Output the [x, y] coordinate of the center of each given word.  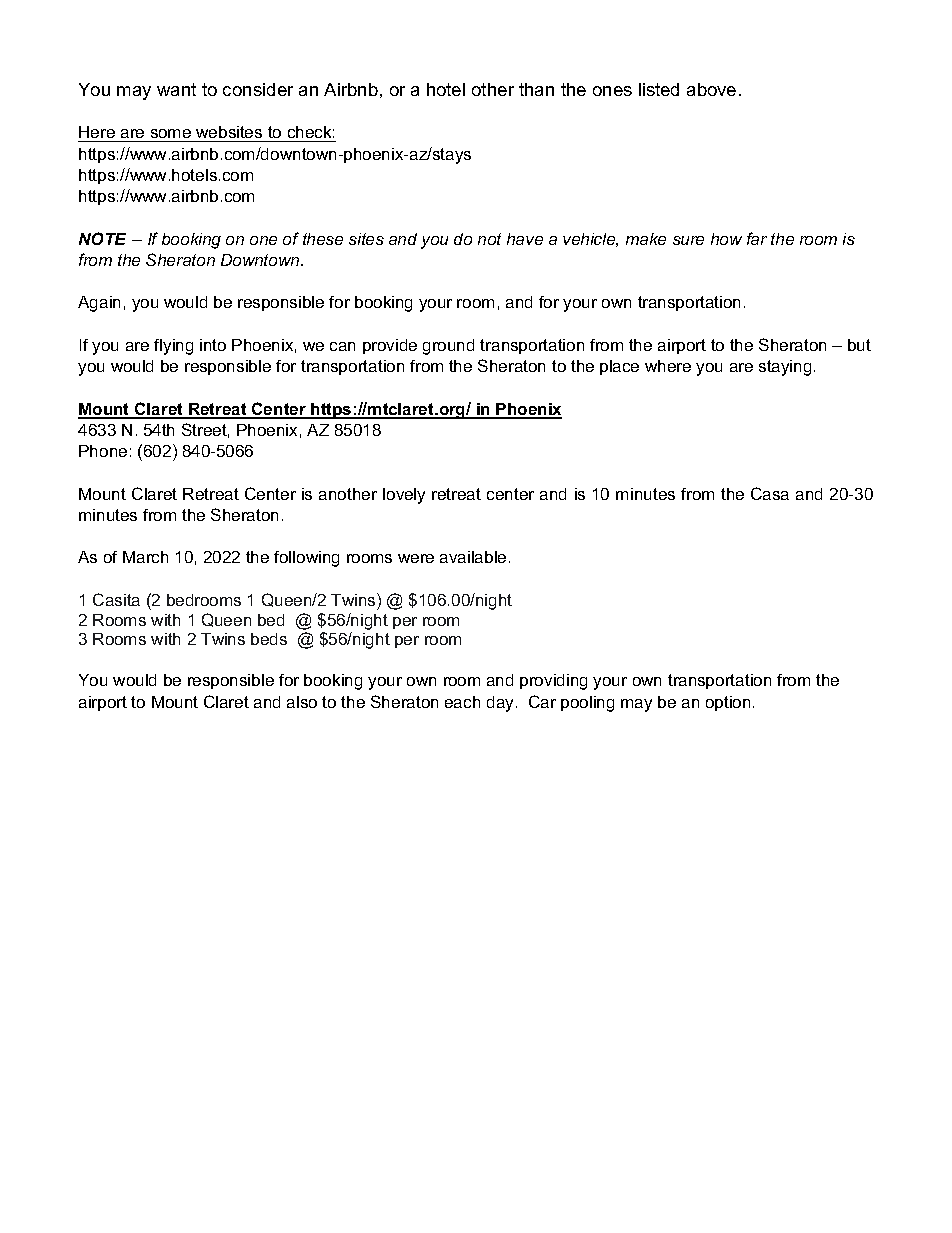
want [176, 89]
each [462, 702]
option [728, 703]
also [302, 702]
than [536, 89]
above [711, 89]
